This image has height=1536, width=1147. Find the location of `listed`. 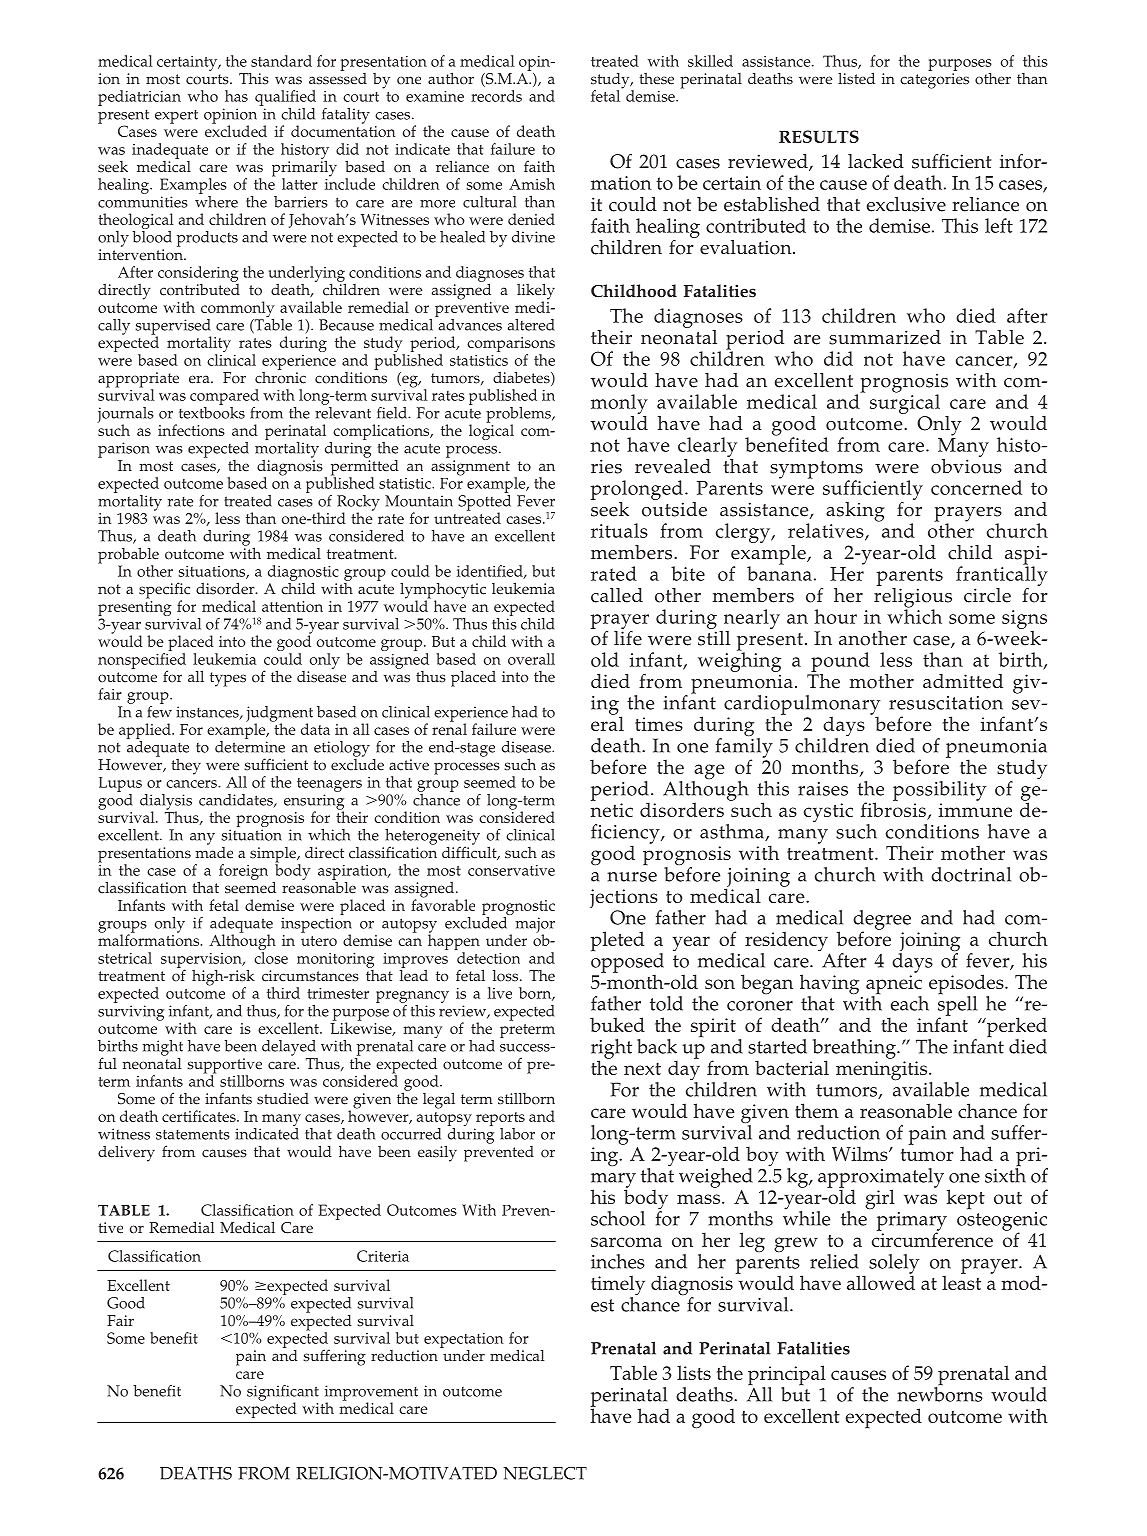

listed is located at coordinates (856, 78).
